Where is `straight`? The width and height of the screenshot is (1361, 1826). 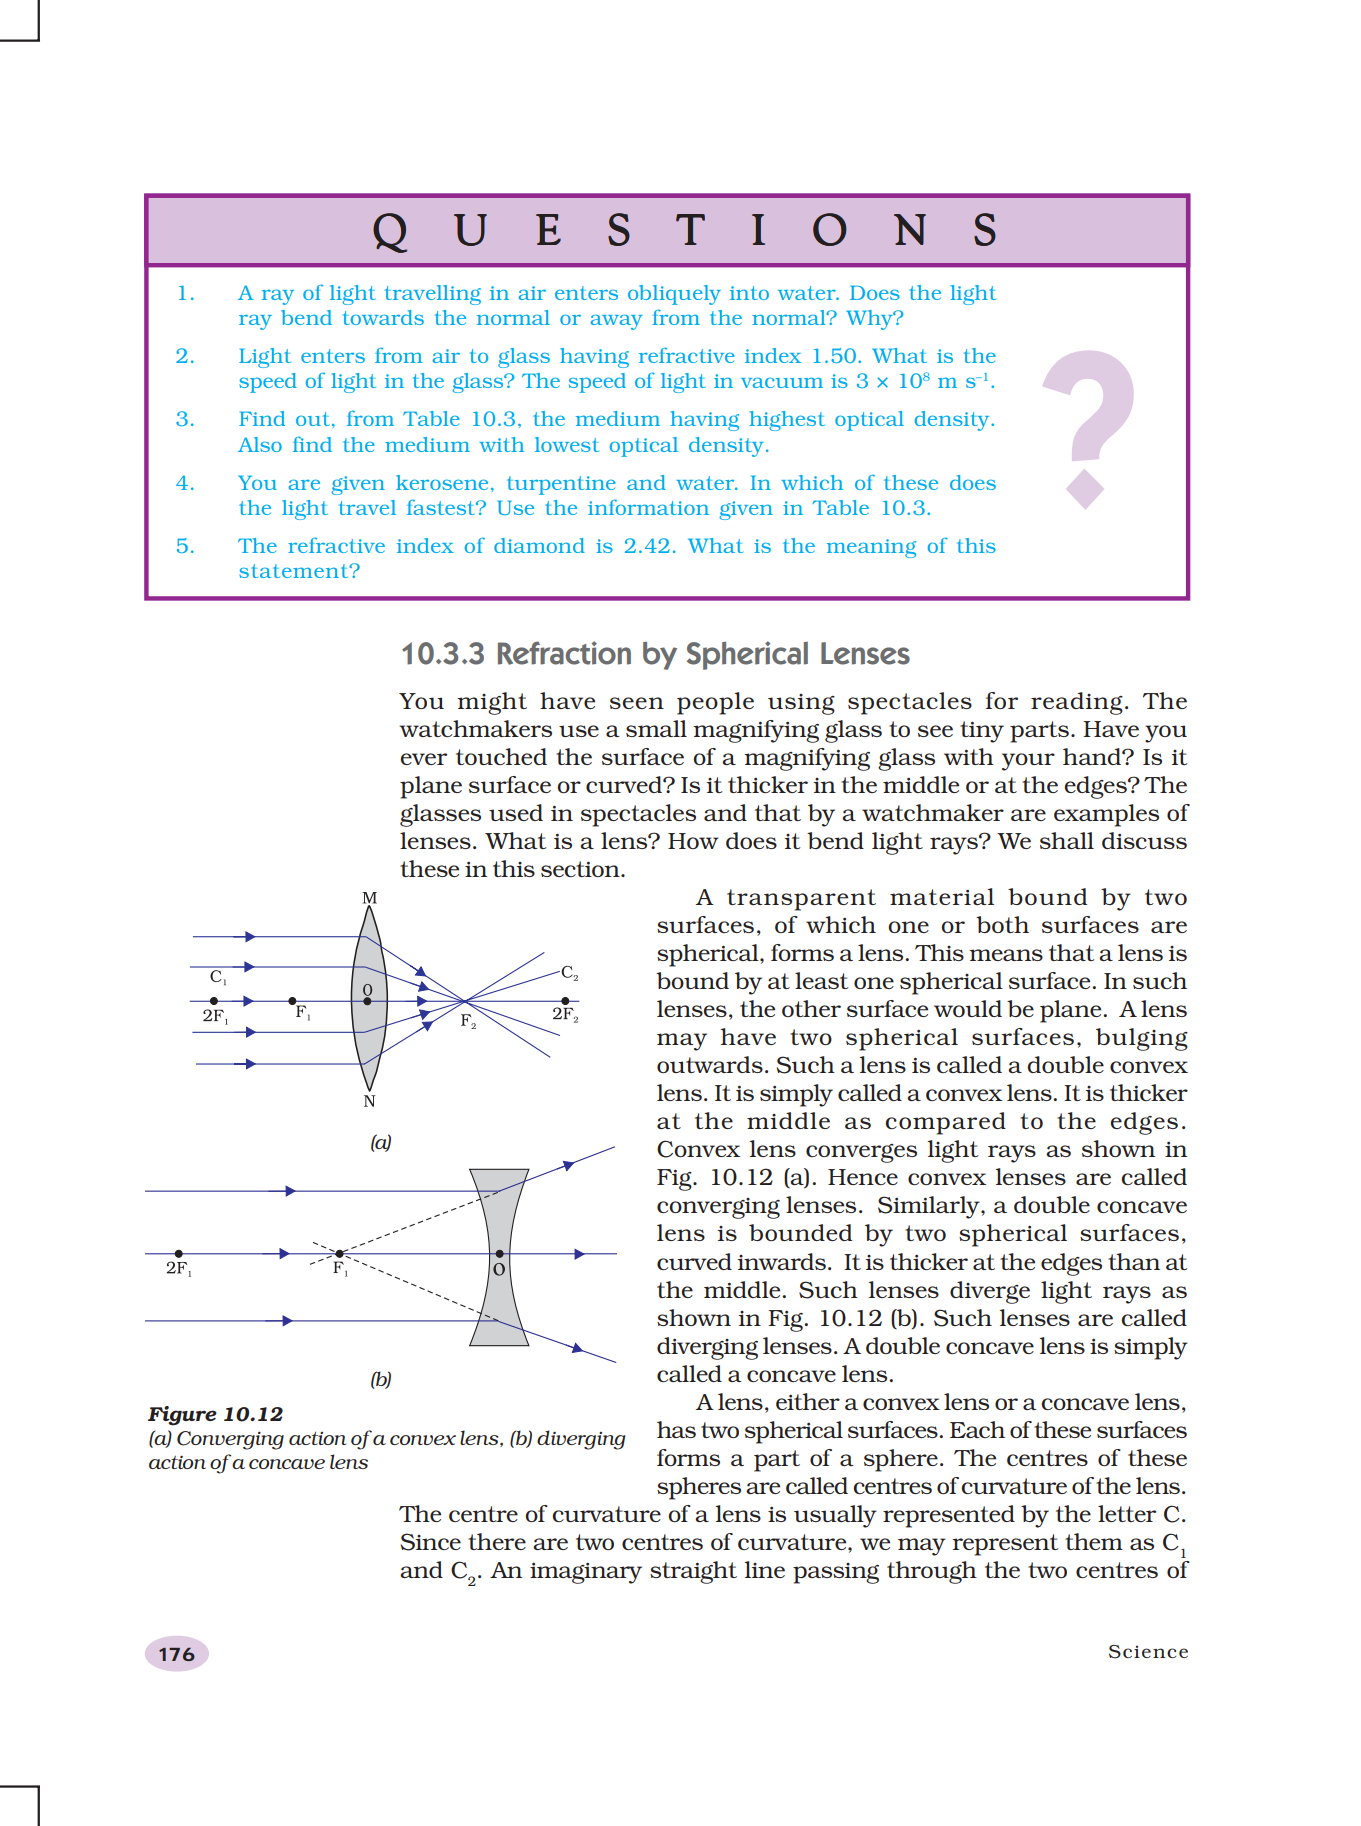
straight is located at coordinates (693, 1572).
